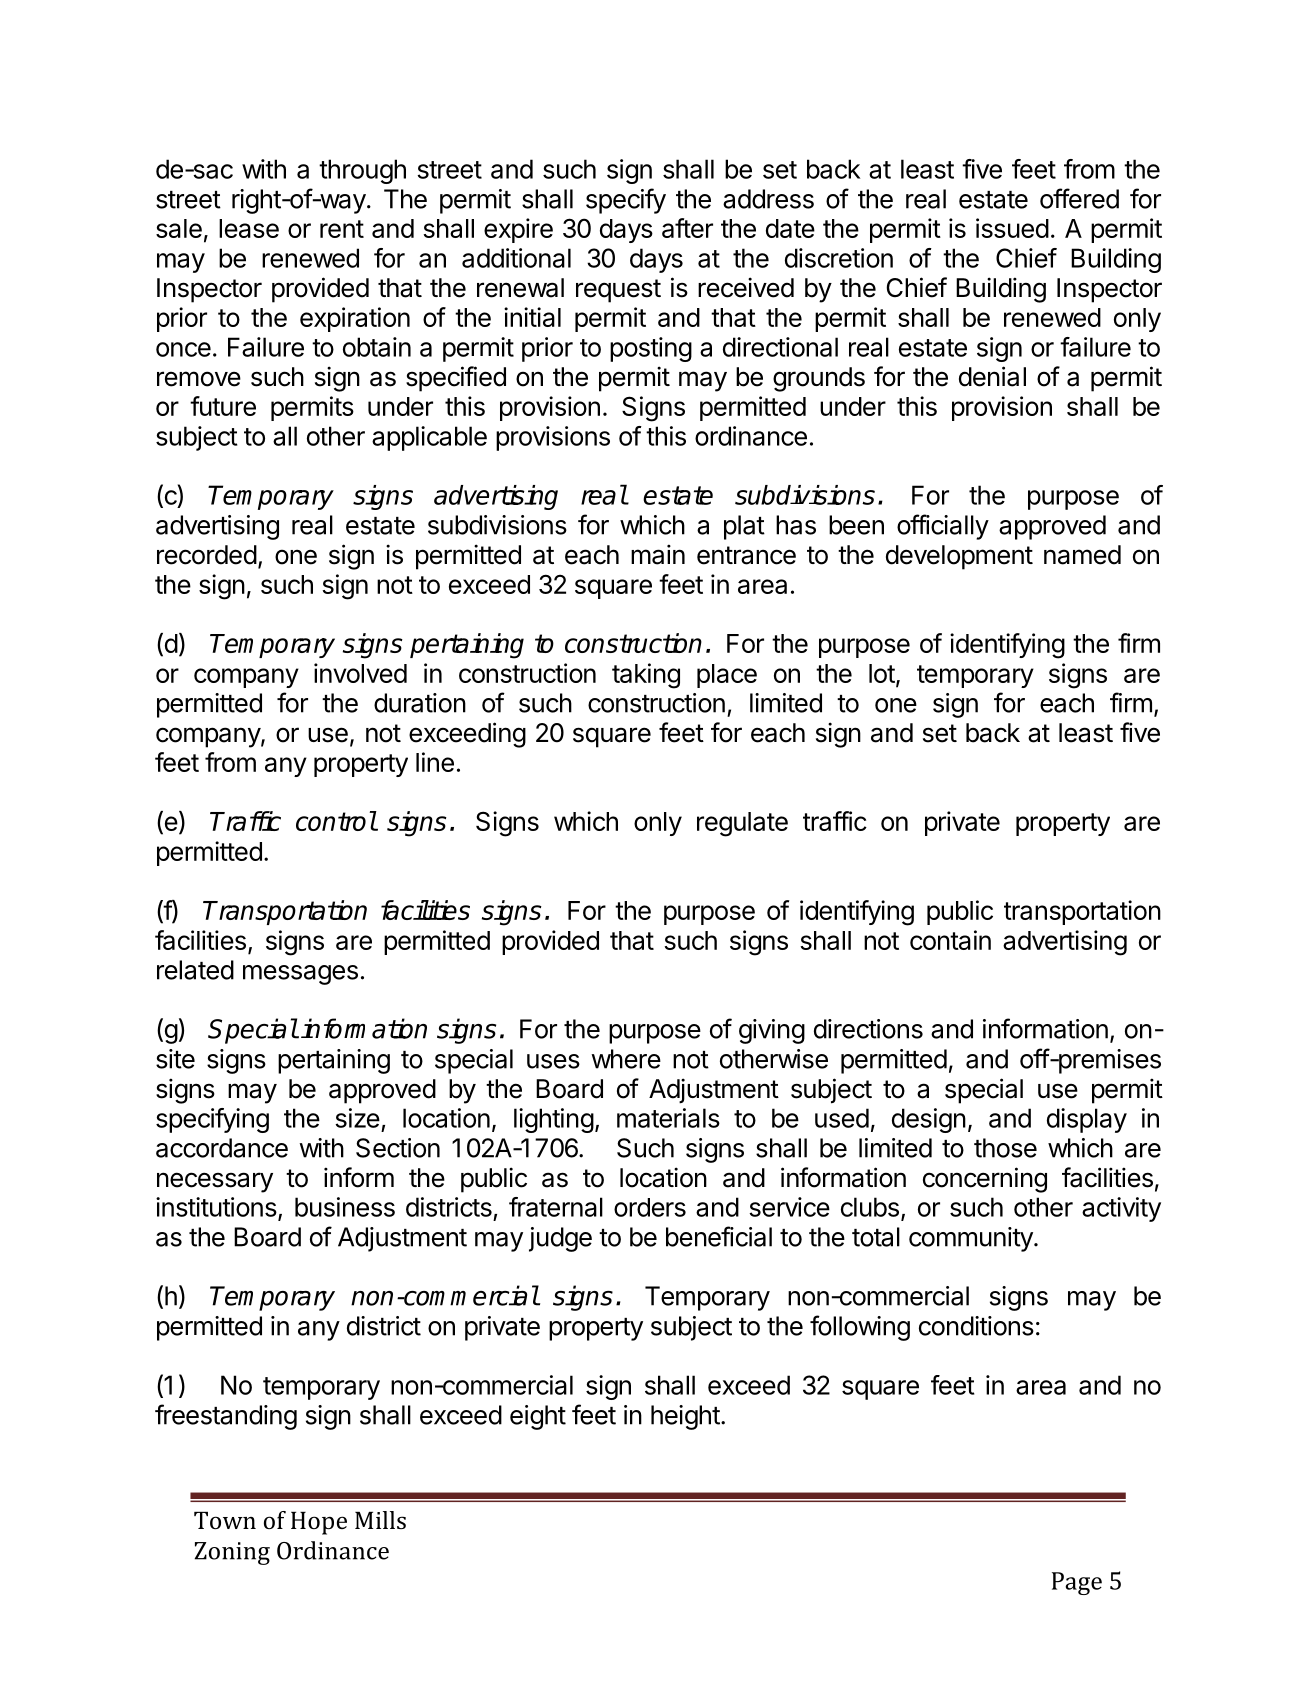 The width and height of the page is (1316, 1702). What do you see at coordinates (882, 673) in the page?
I see `lot` at bounding box center [882, 673].
